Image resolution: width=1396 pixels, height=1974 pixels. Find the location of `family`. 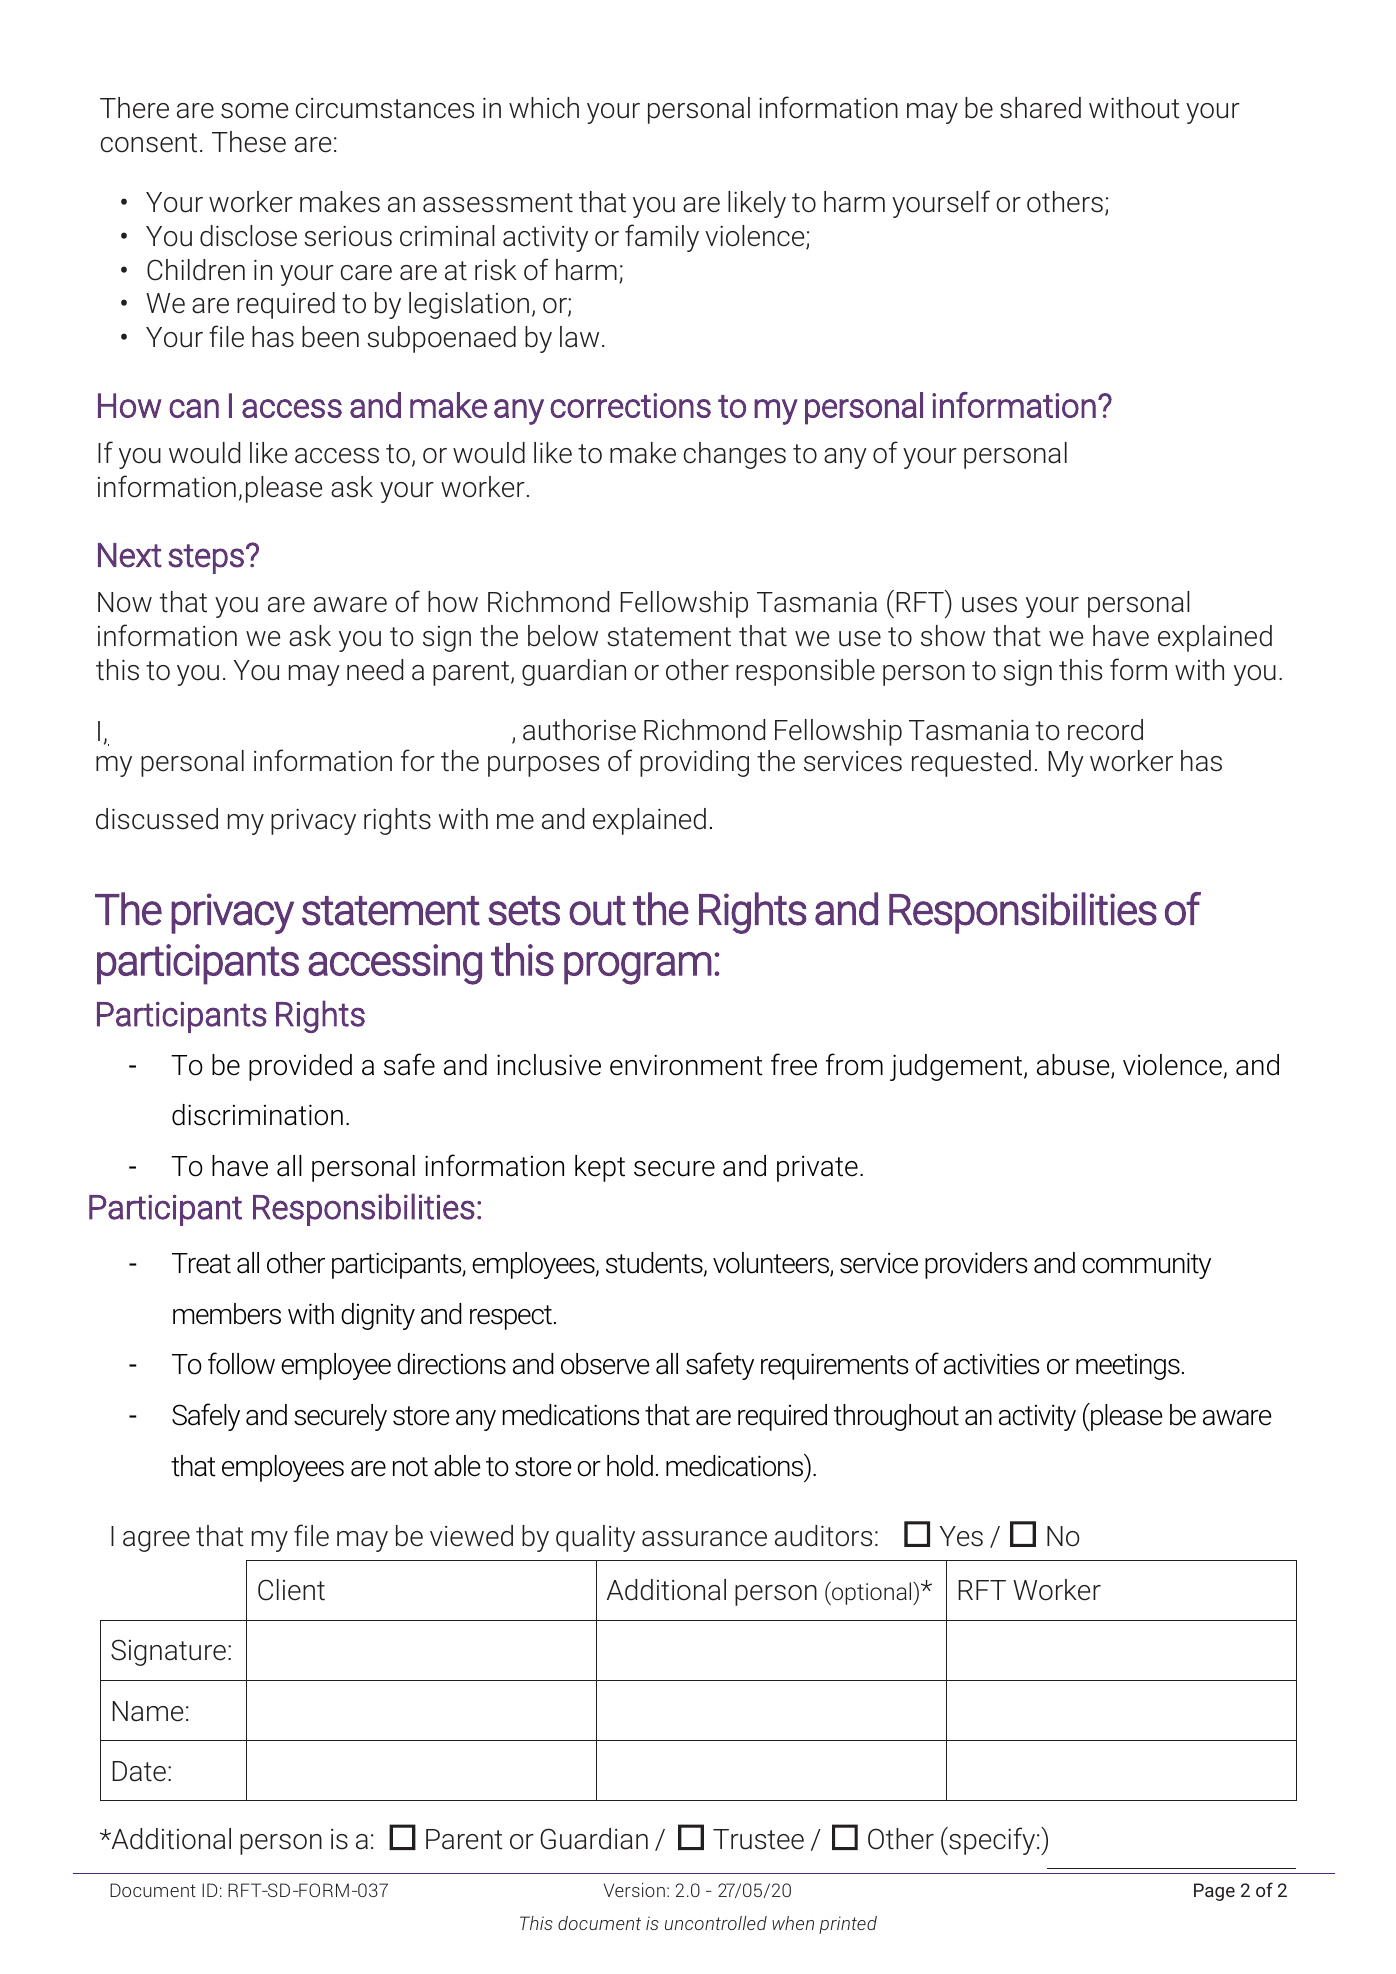

family is located at coordinates (662, 238).
